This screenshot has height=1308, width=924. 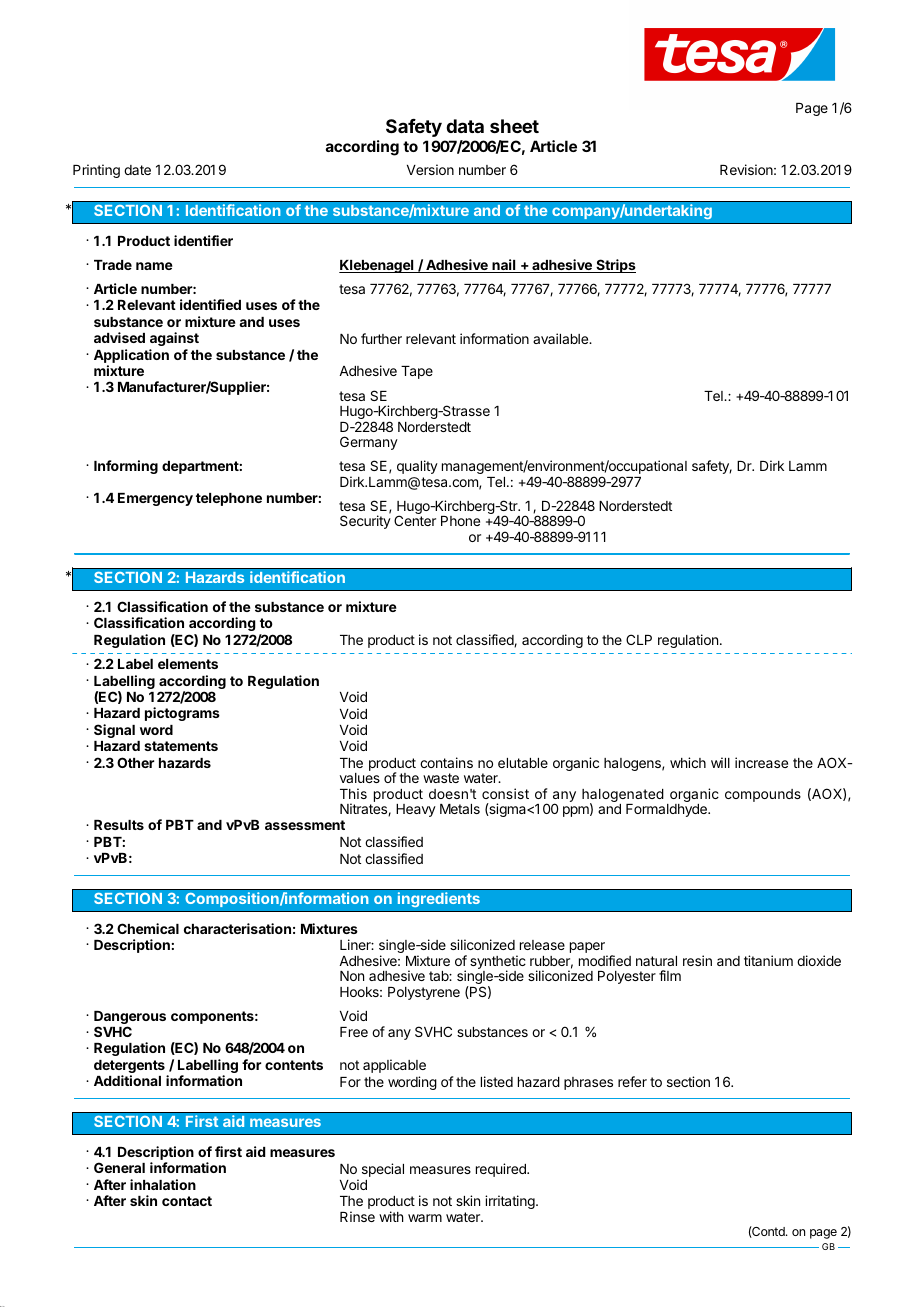 I want to click on contains, so click(x=446, y=762).
